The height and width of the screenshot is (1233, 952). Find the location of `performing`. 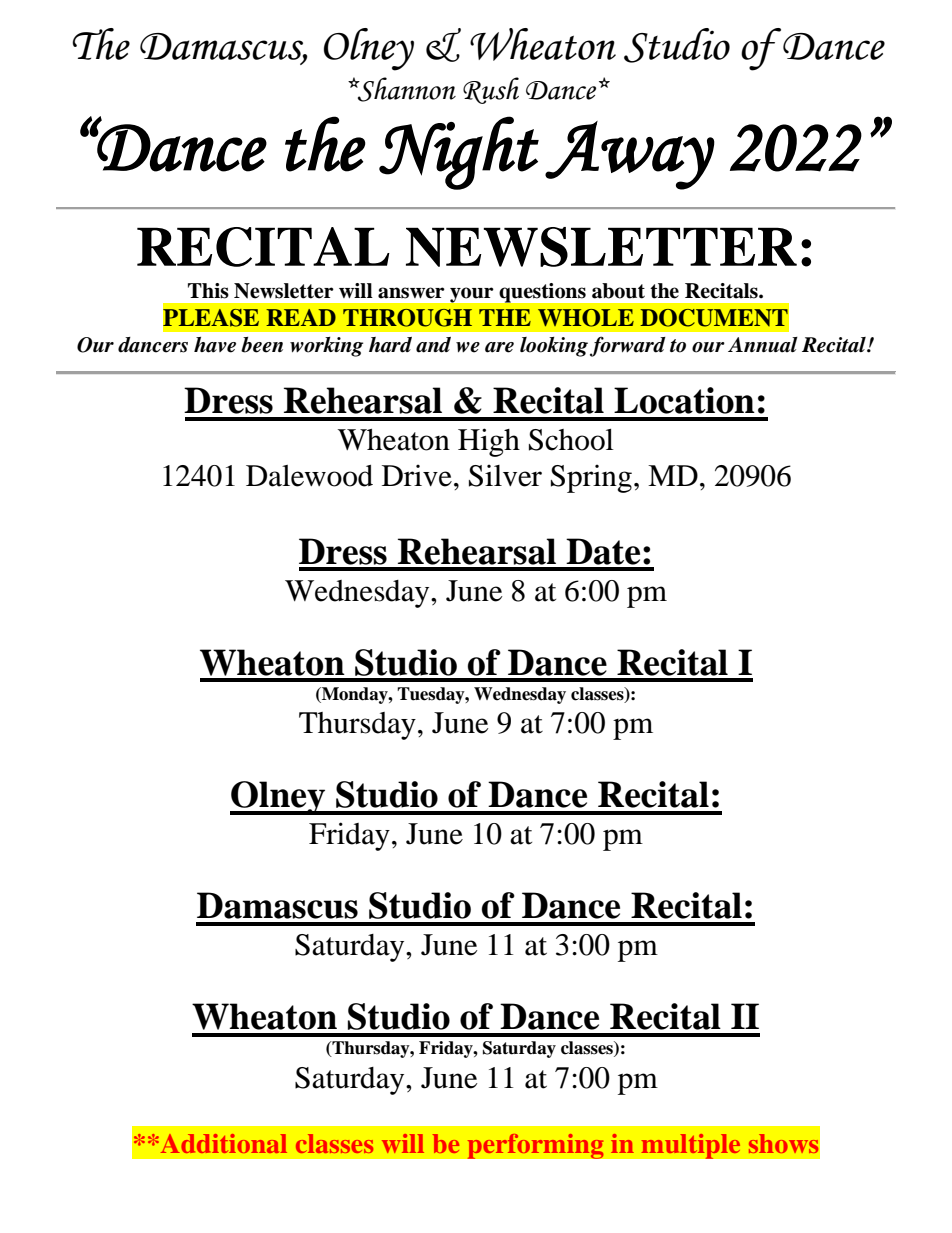

performing is located at coordinates (535, 1146).
